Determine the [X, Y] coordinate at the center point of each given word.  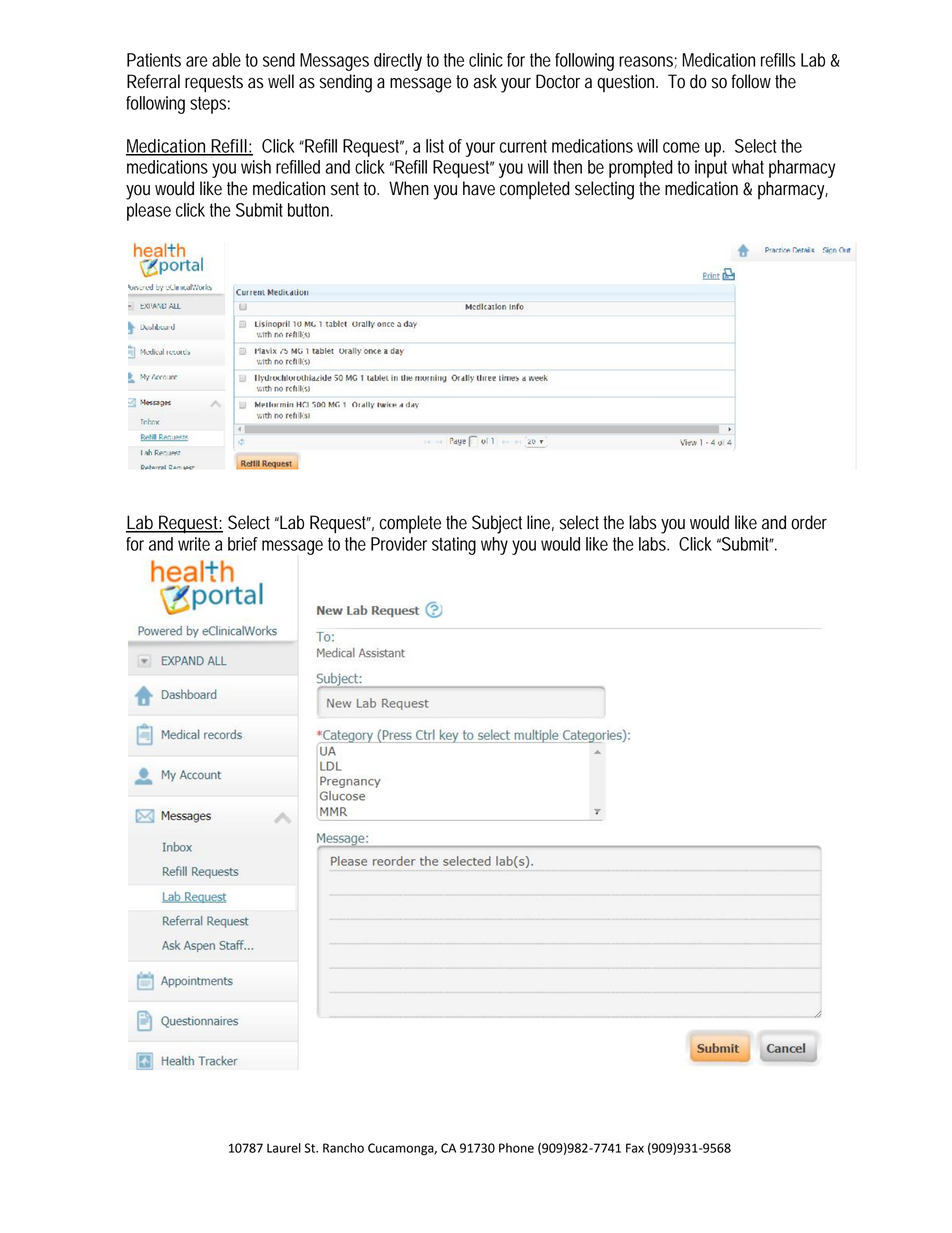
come [681, 147]
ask [487, 81]
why [494, 546]
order [809, 522]
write [194, 544]
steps [210, 105]
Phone [516, 1148]
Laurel [284, 1148]
